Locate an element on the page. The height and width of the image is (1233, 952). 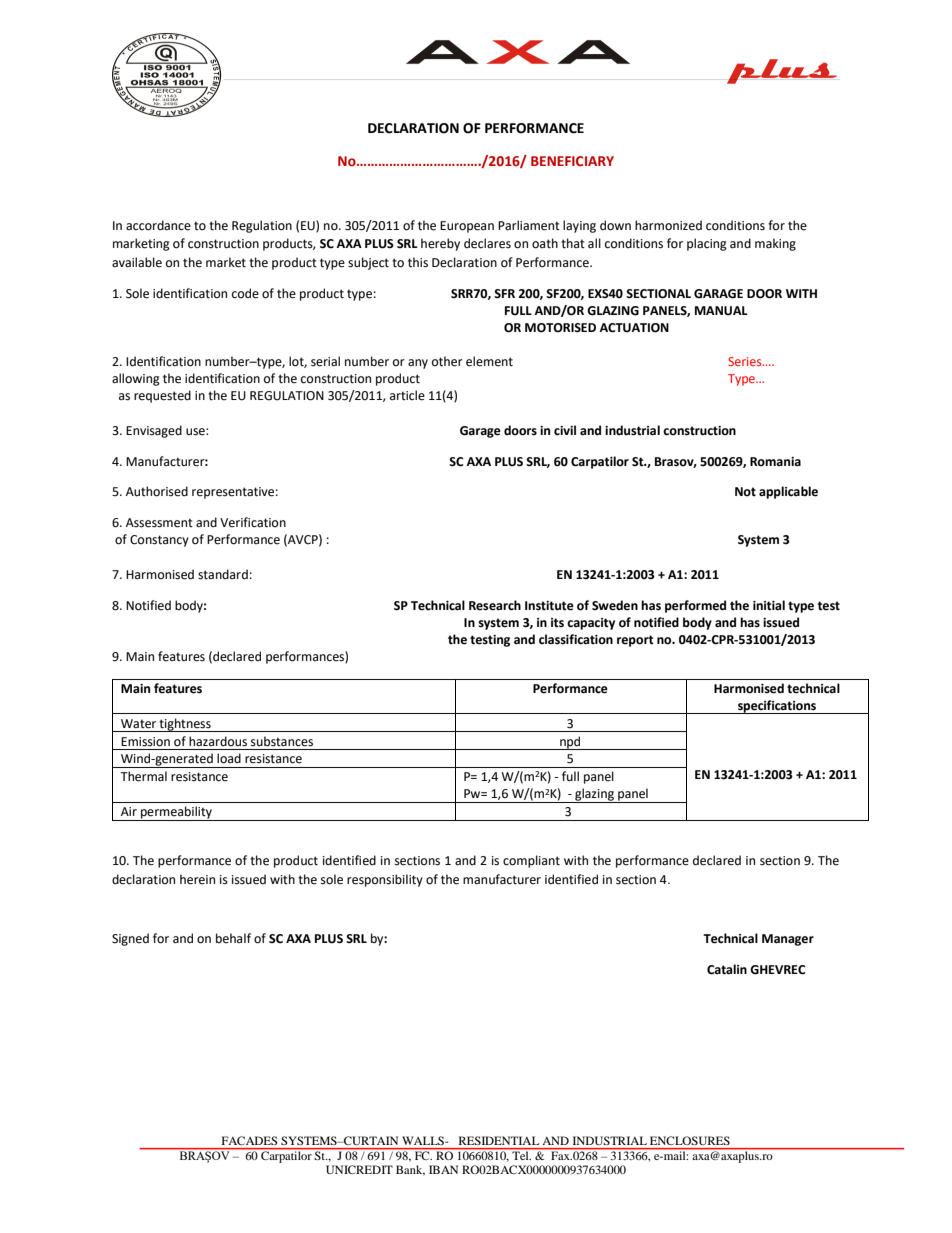
accordance is located at coordinates (158, 225).
